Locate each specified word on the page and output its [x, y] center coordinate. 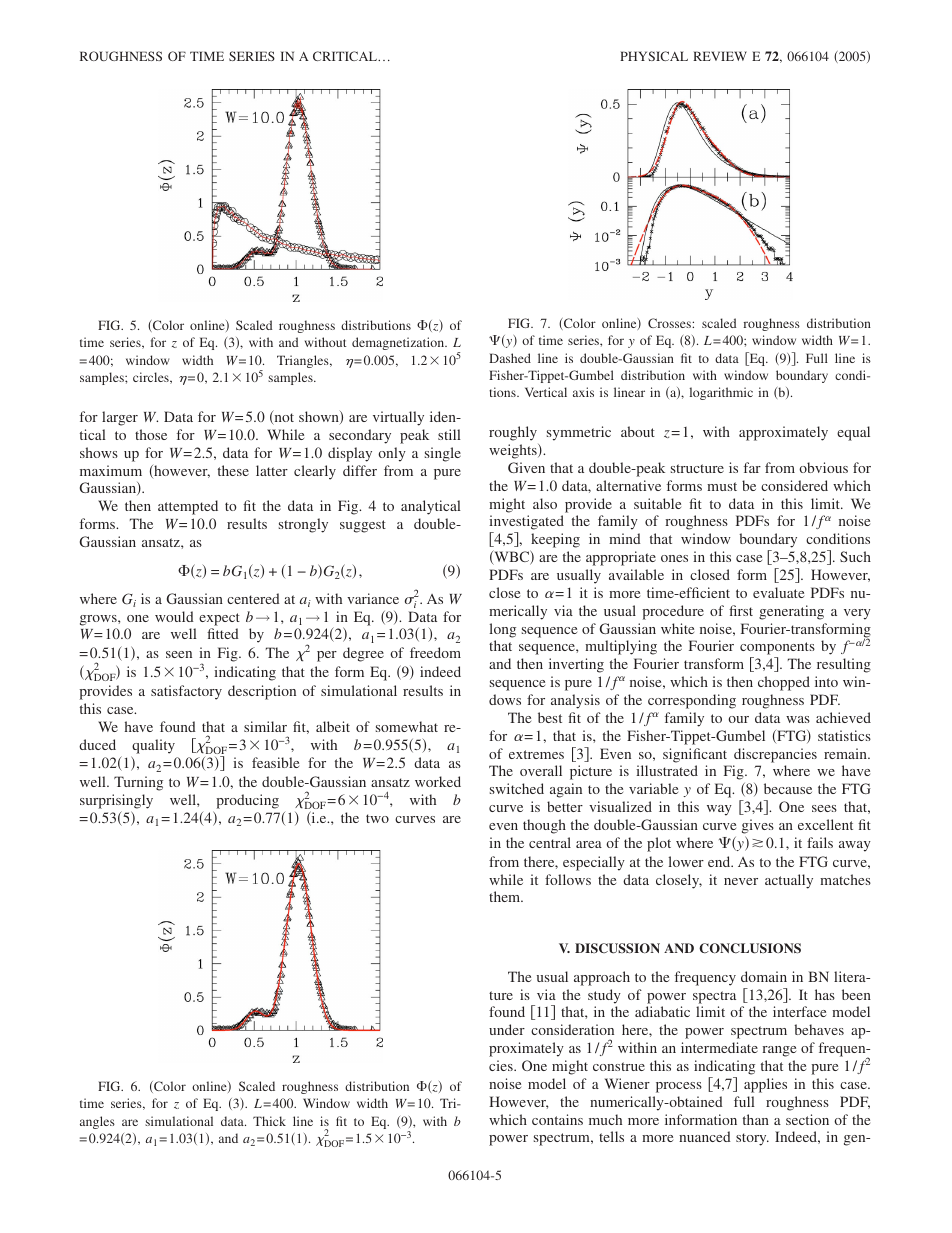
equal [853, 433]
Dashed [510, 358]
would [174, 616]
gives [758, 826]
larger [120, 418]
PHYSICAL [654, 56]
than [756, 1119]
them [506, 896]
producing [247, 801]
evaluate [778, 592]
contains [557, 1119]
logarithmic [721, 393]
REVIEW [720, 56]
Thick [269, 1121]
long [503, 630]
